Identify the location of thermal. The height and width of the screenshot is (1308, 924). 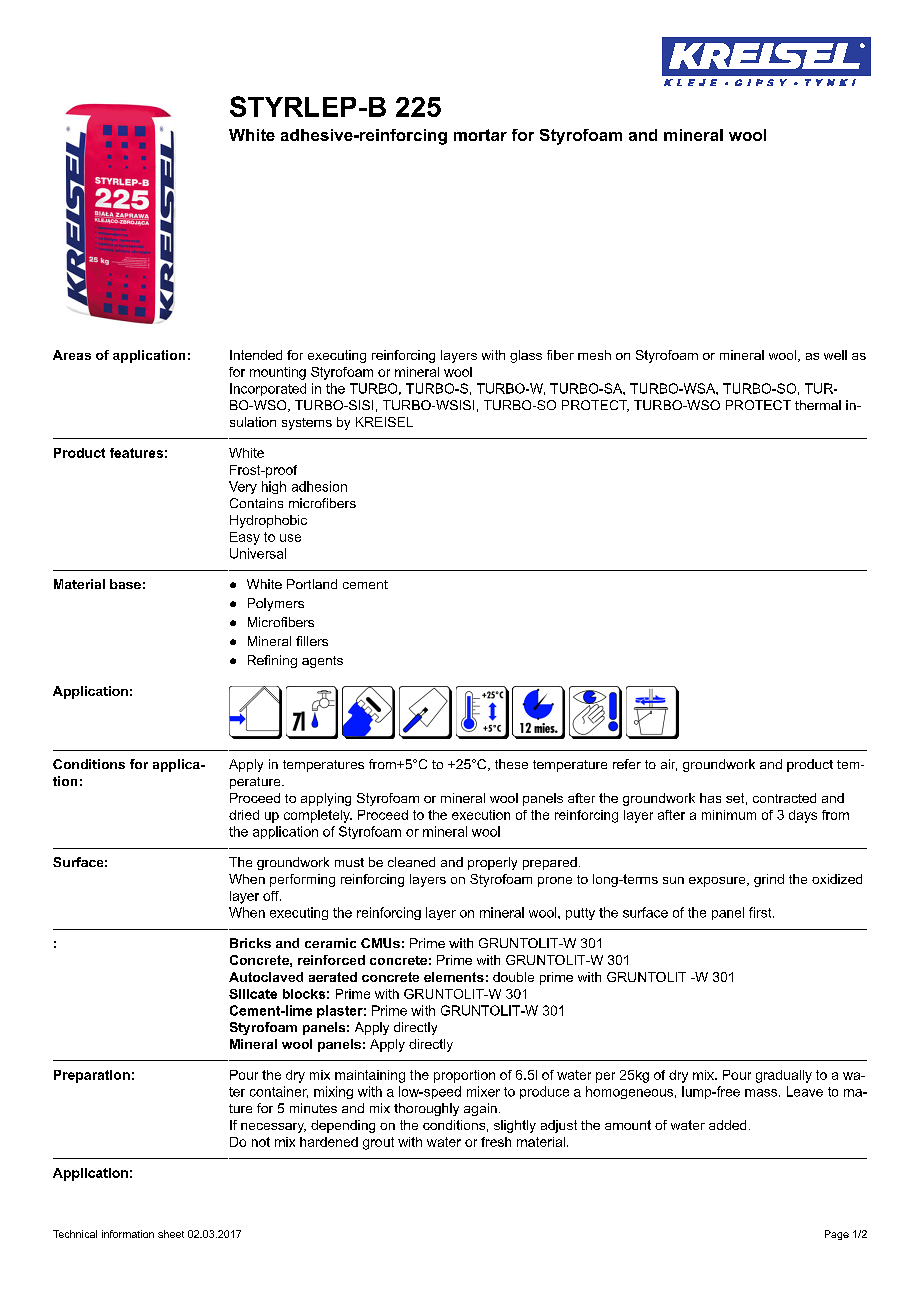
(818, 405).
